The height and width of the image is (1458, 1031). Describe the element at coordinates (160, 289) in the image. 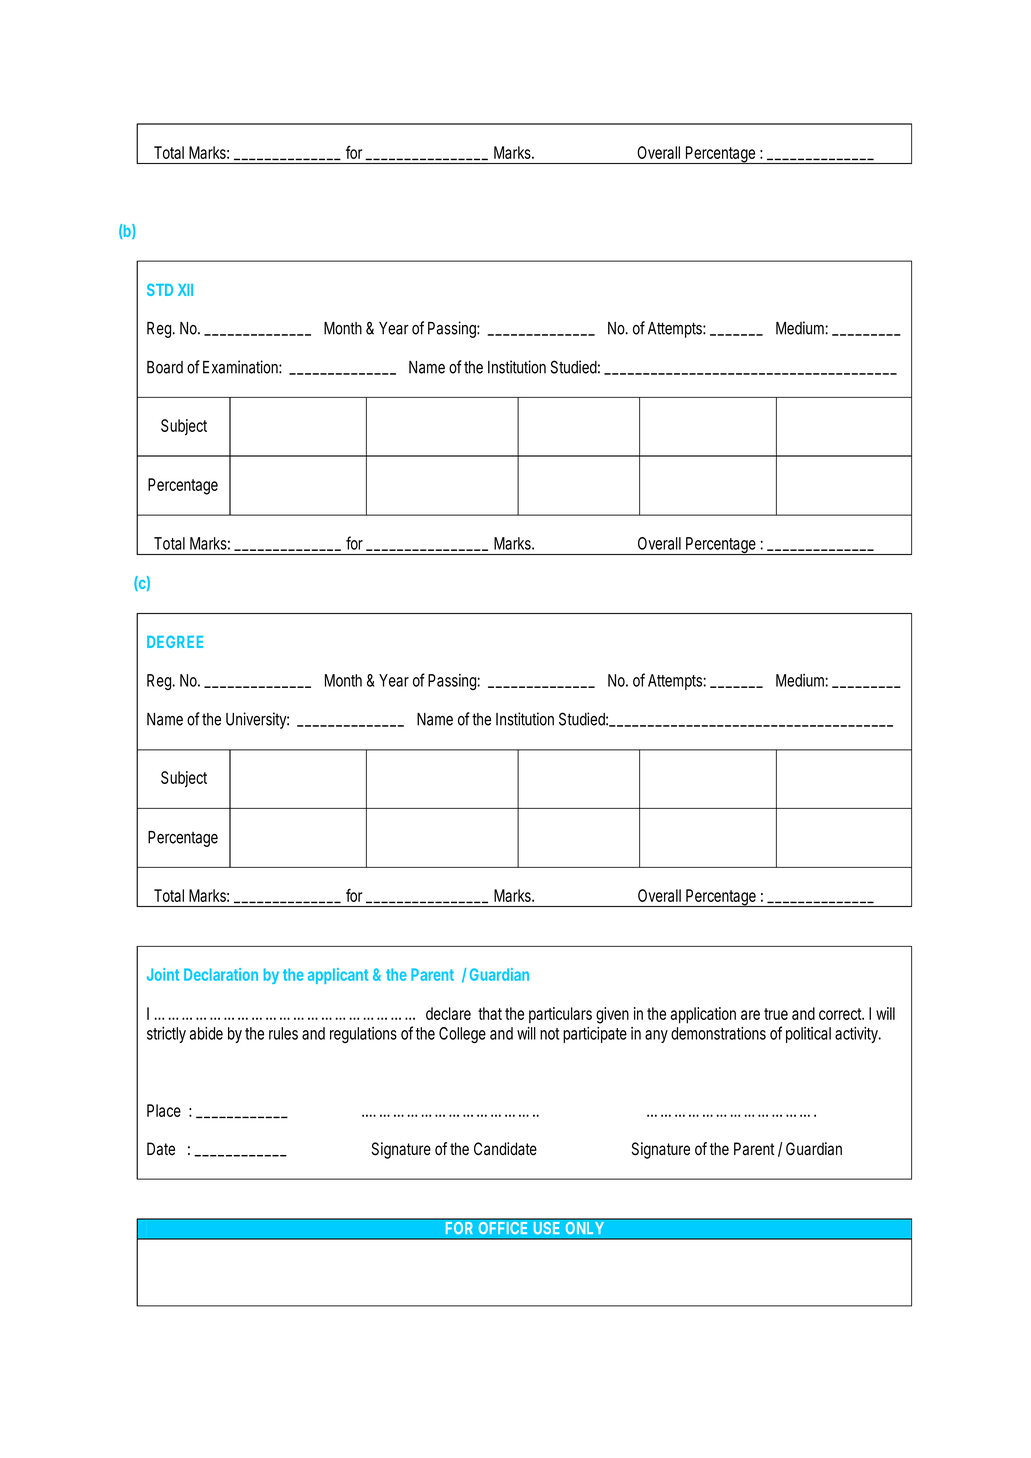

I see `STD` at that location.
